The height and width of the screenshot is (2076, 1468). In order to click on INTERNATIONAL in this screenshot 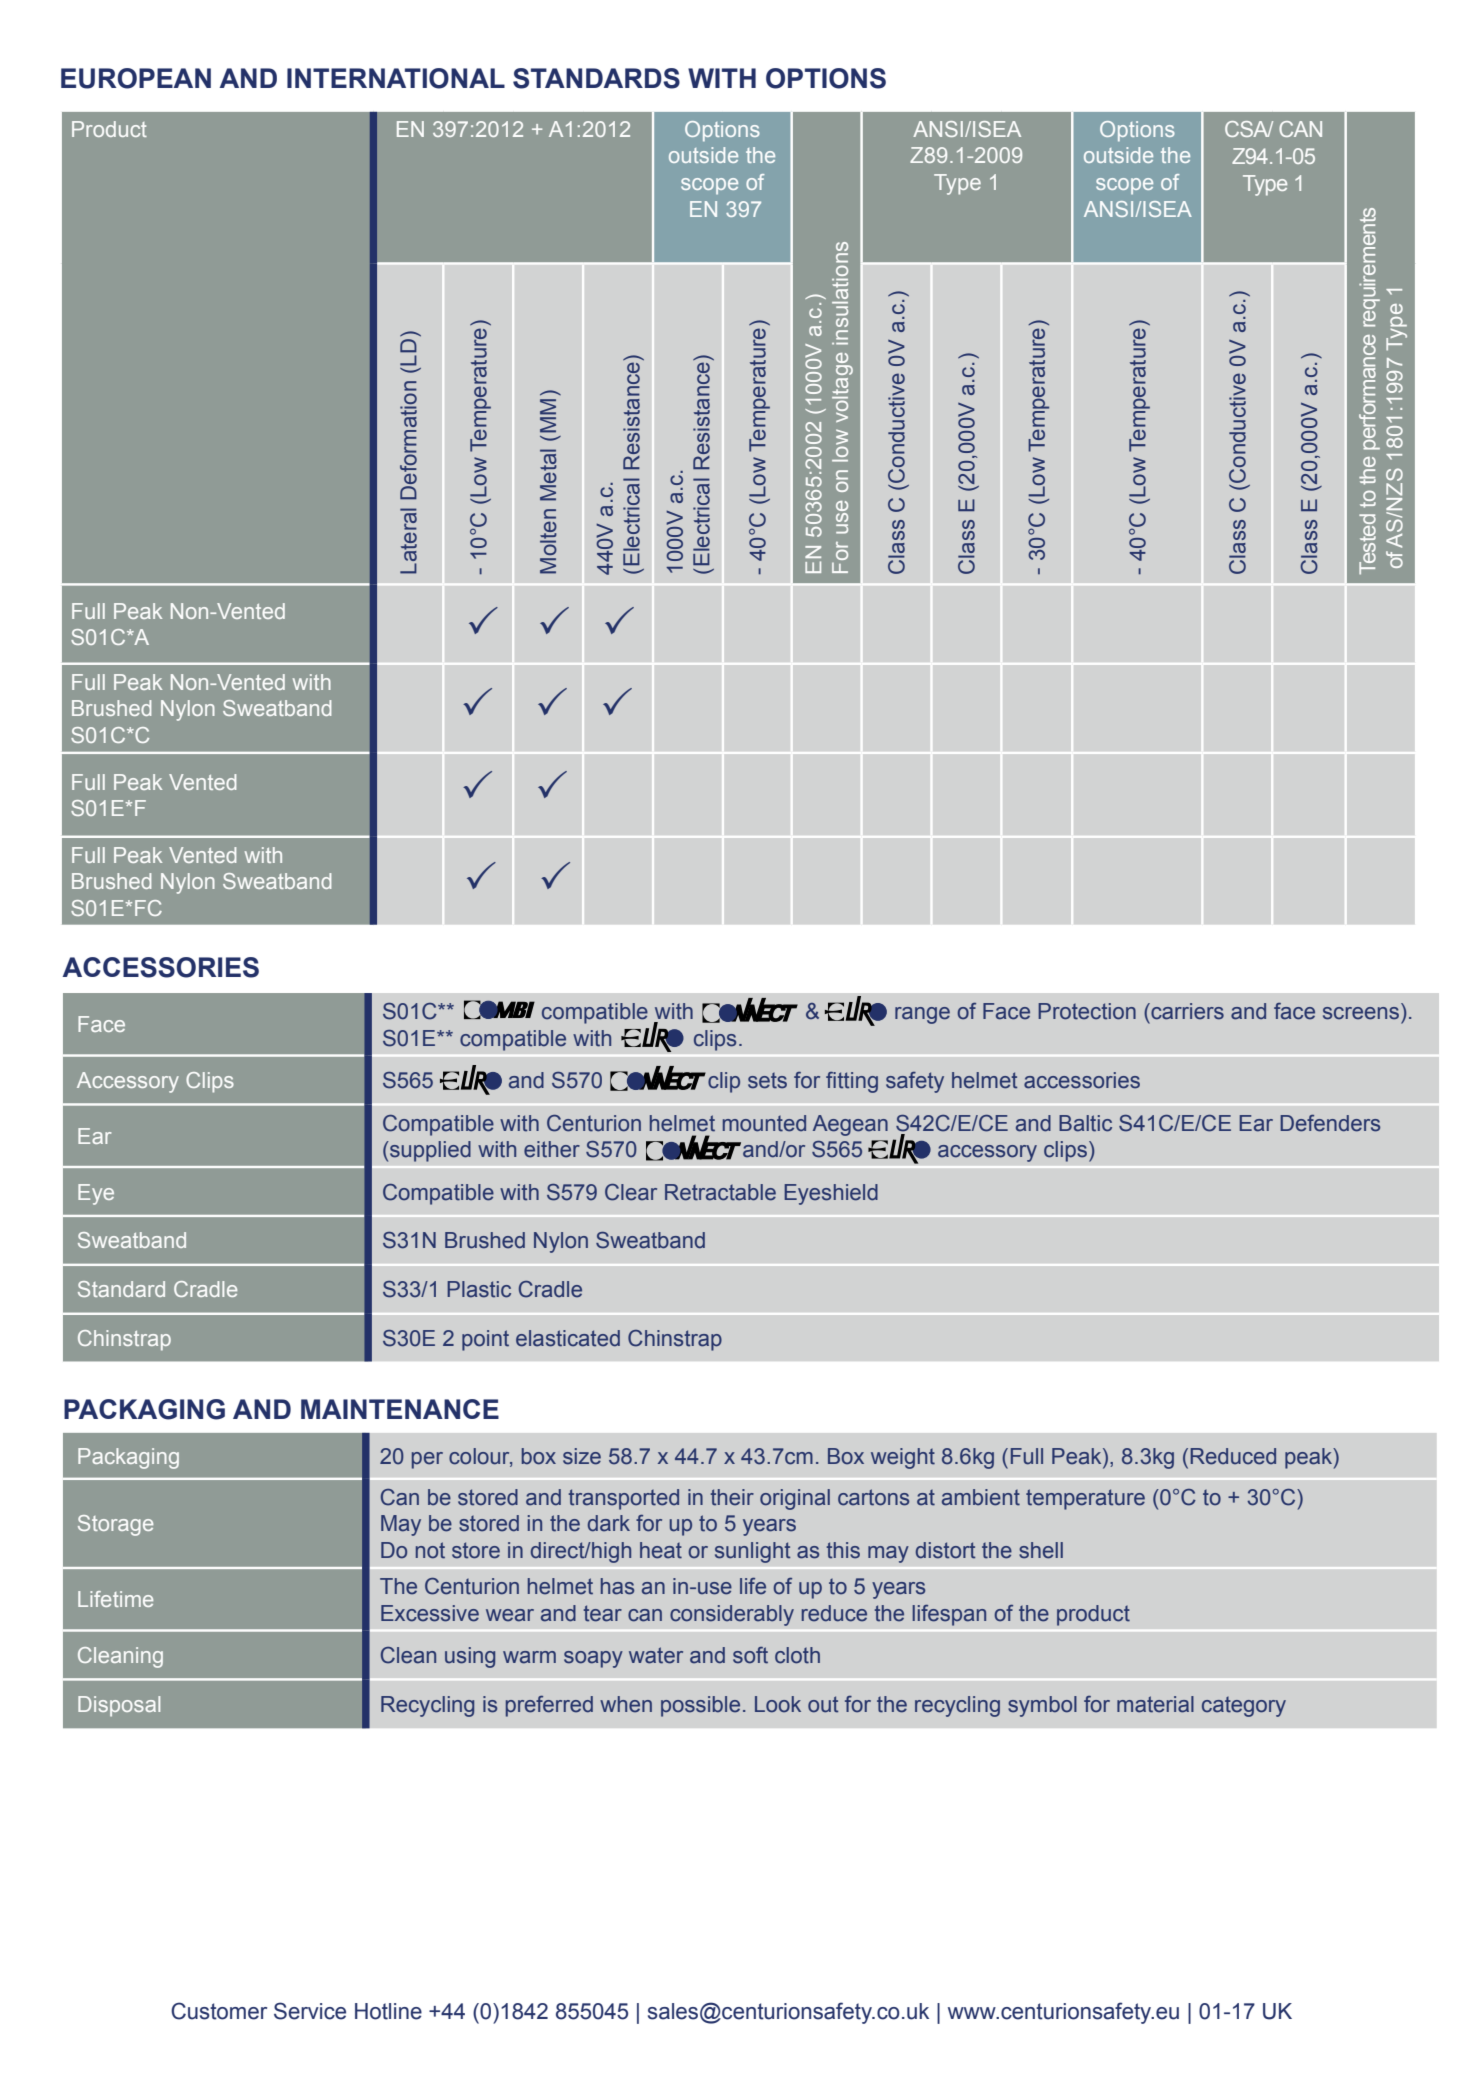, I will do `click(396, 78)`.
